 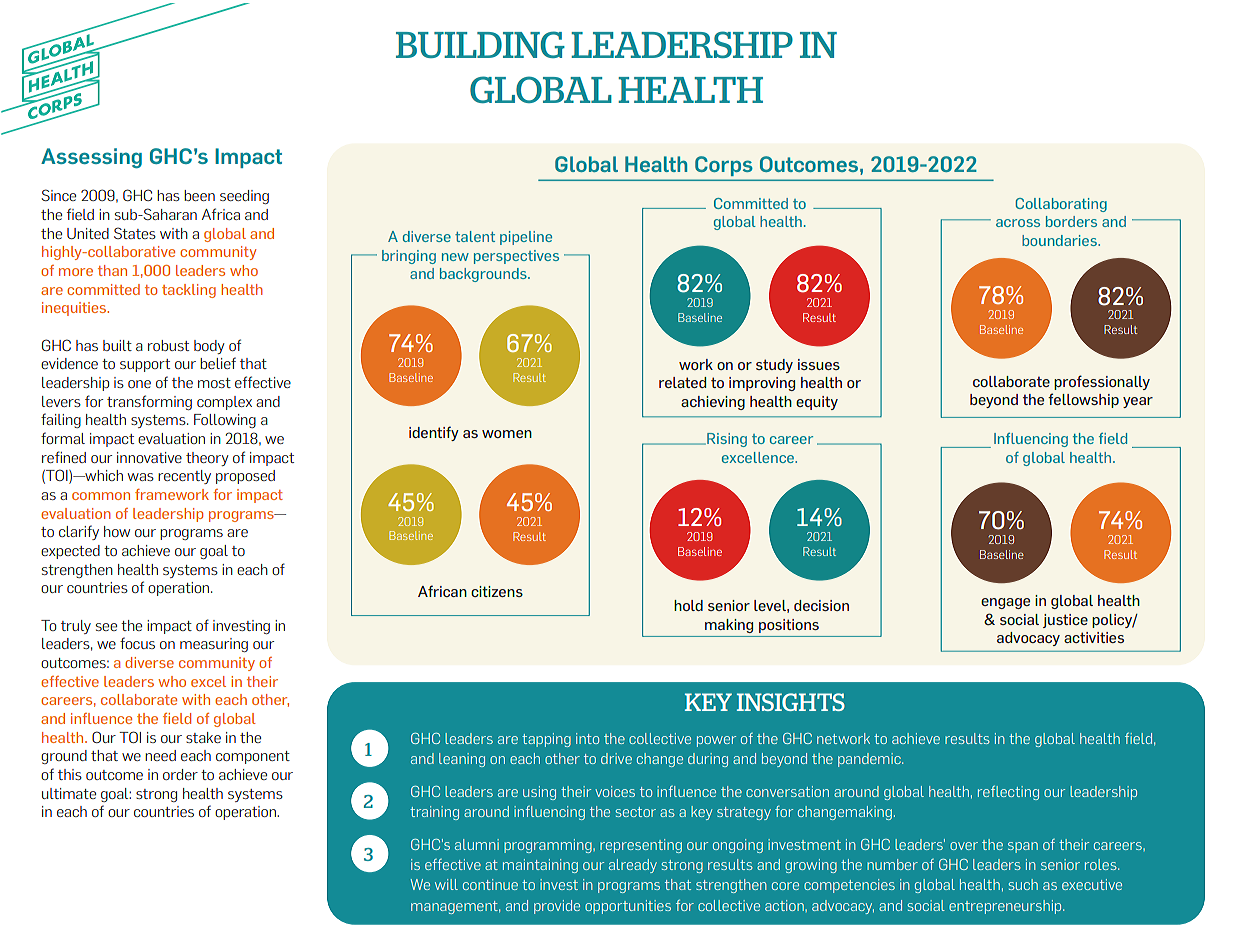 What do you see at coordinates (1083, 400) in the page?
I see `fellowship` at bounding box center [1083, 400].
